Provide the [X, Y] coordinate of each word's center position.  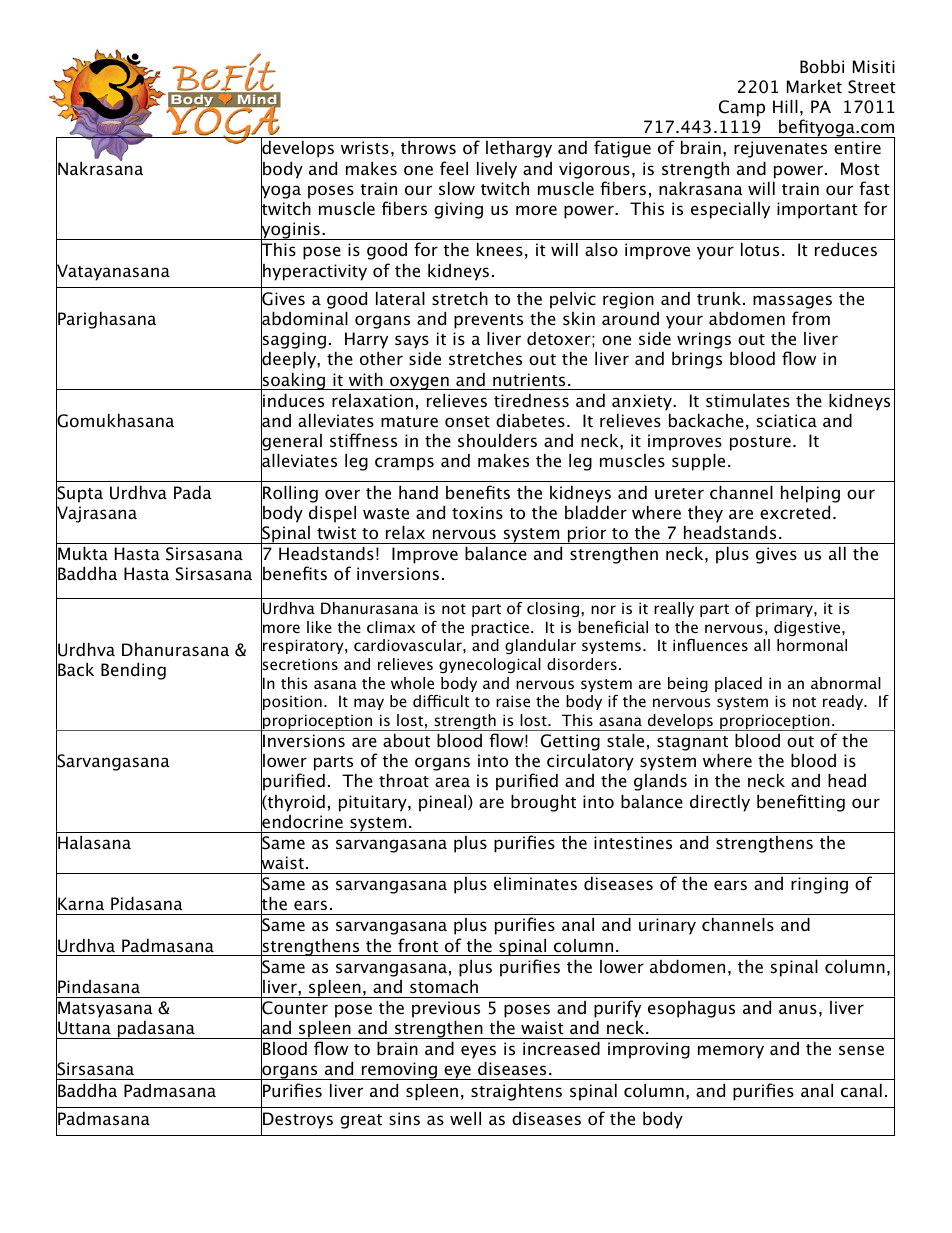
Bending [133, 671]
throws [428, 147]
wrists [365, 147]
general [291, 442]
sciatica [787, 420]
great [361, 1121]
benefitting [801, 803]
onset [467, 421]
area [452, 782]
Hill [785, 106]
